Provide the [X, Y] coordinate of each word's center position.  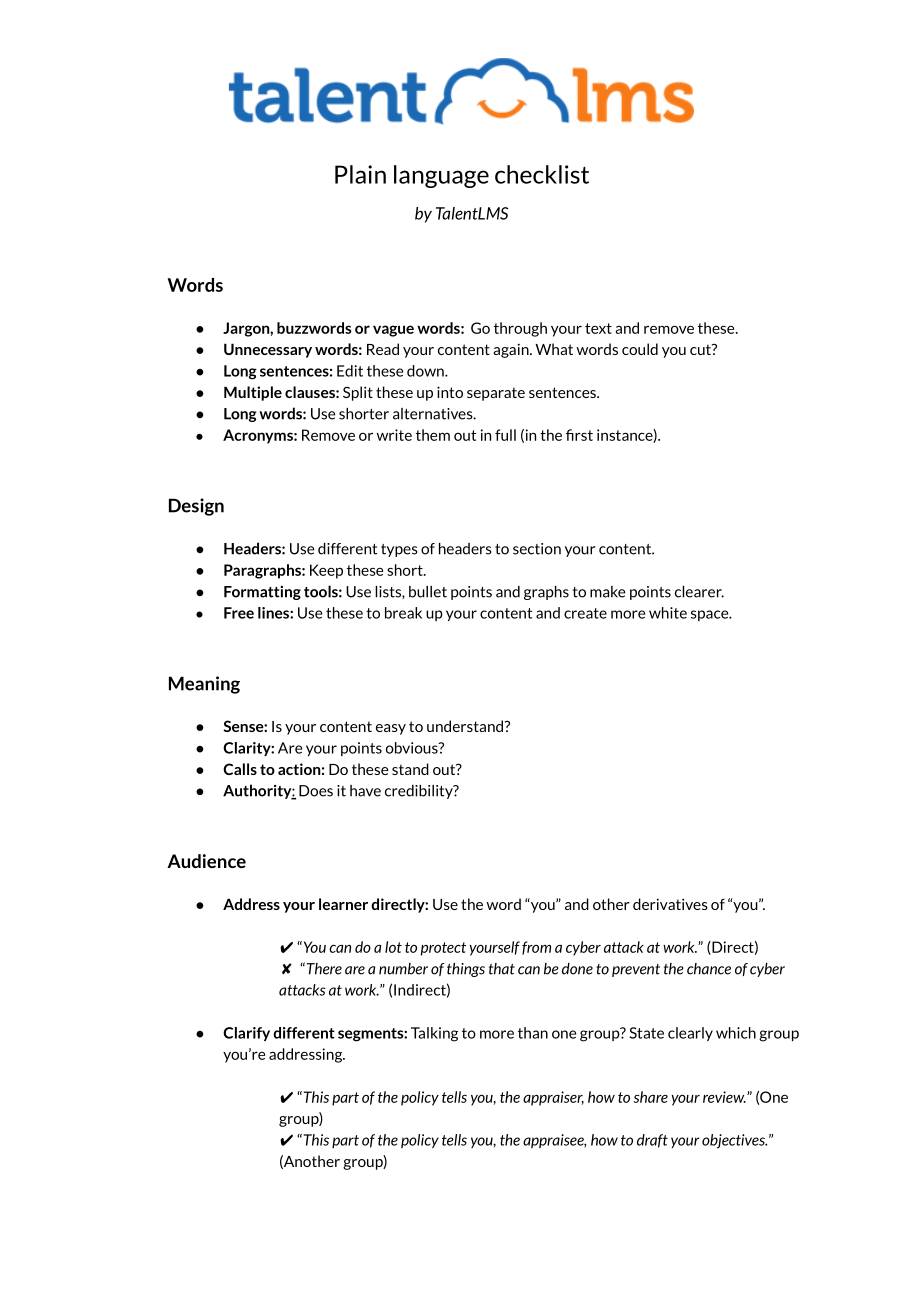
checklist [542, 174]
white [668, 613]
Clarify [246, 1034]
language [441, 176]
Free [239, 613]
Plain [360, 174]
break [403, 613]
